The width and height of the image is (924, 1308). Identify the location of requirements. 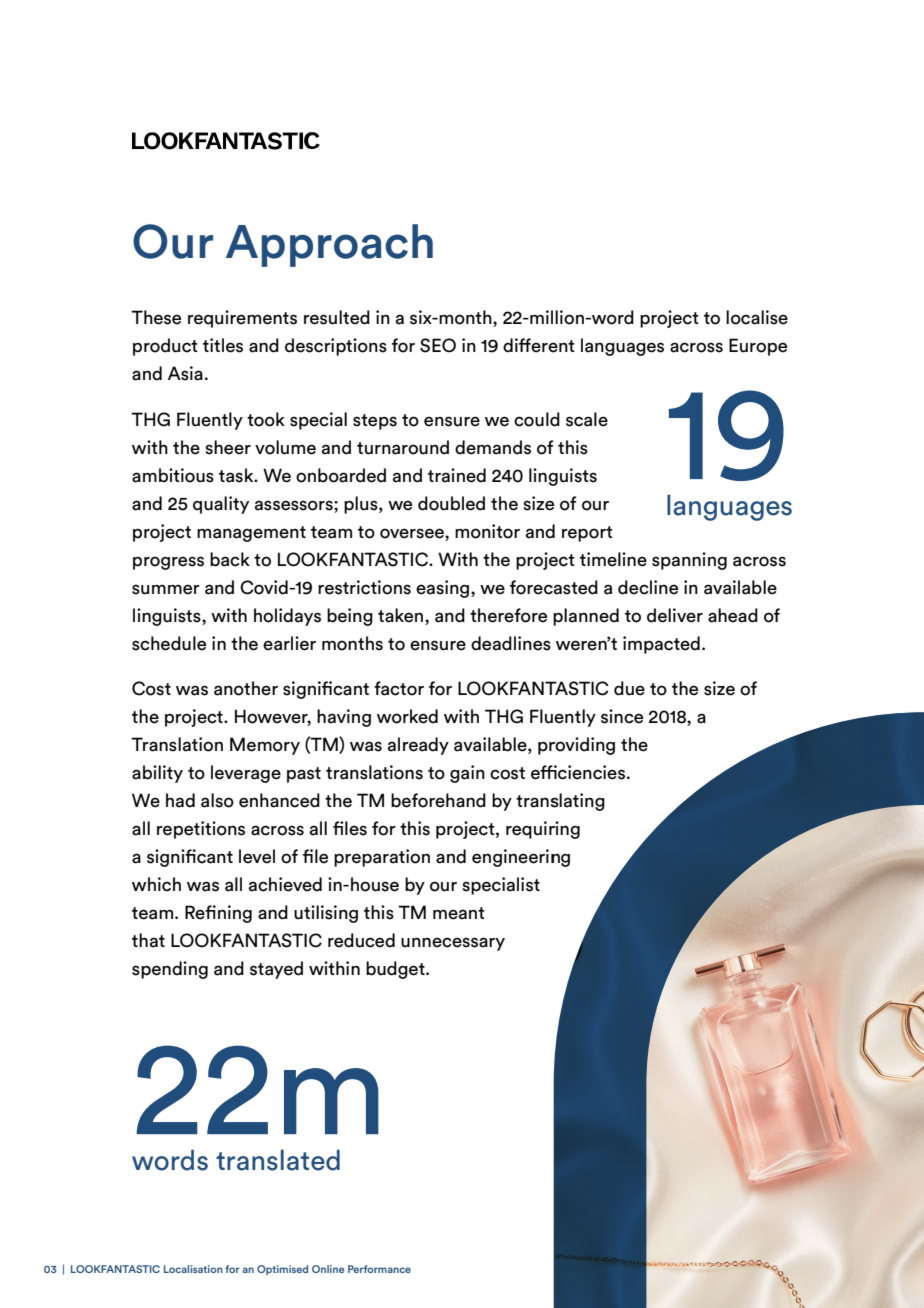
(242, 319).
